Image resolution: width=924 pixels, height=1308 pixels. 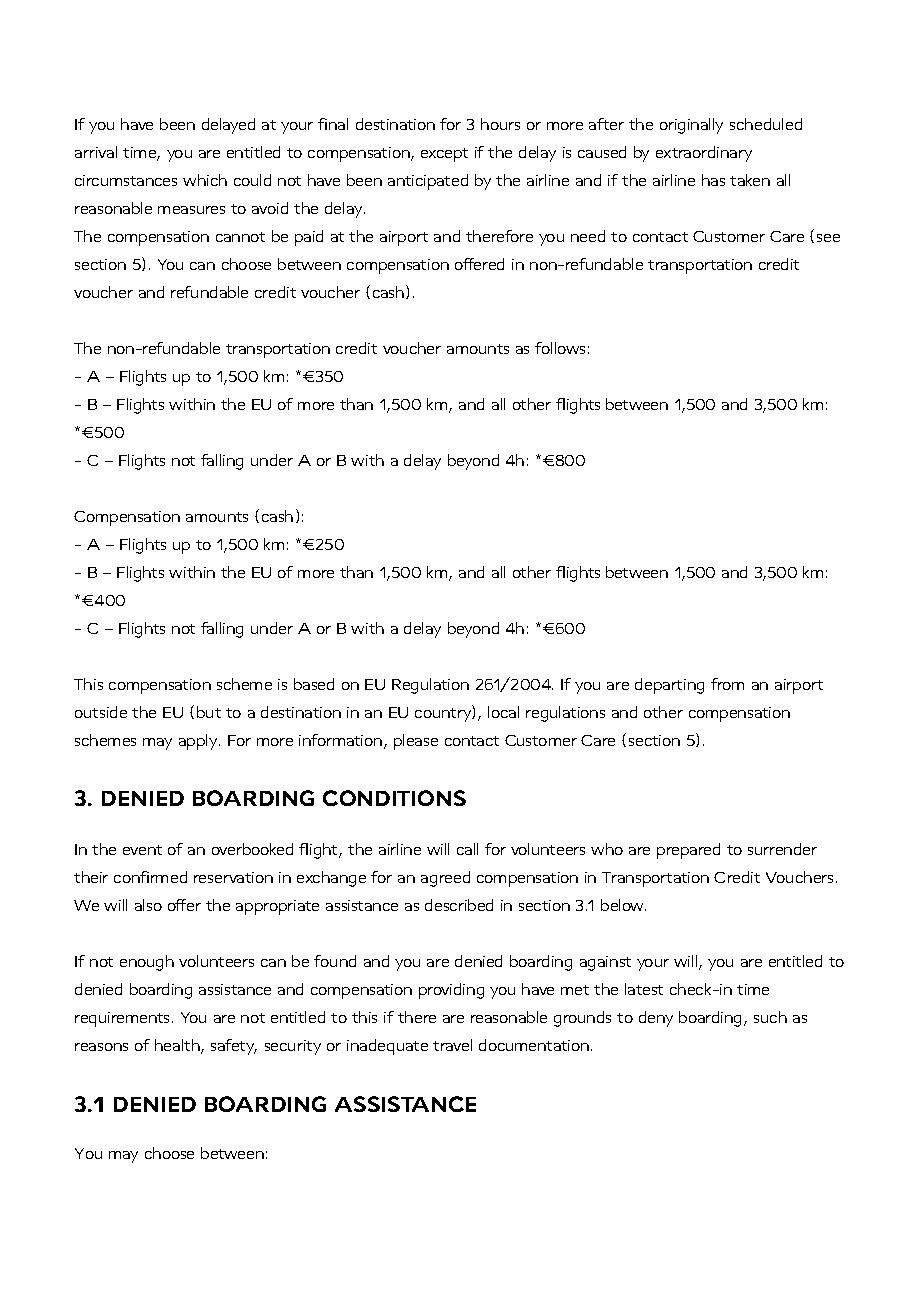 I want to click on except, so click(x=444, y=155).
